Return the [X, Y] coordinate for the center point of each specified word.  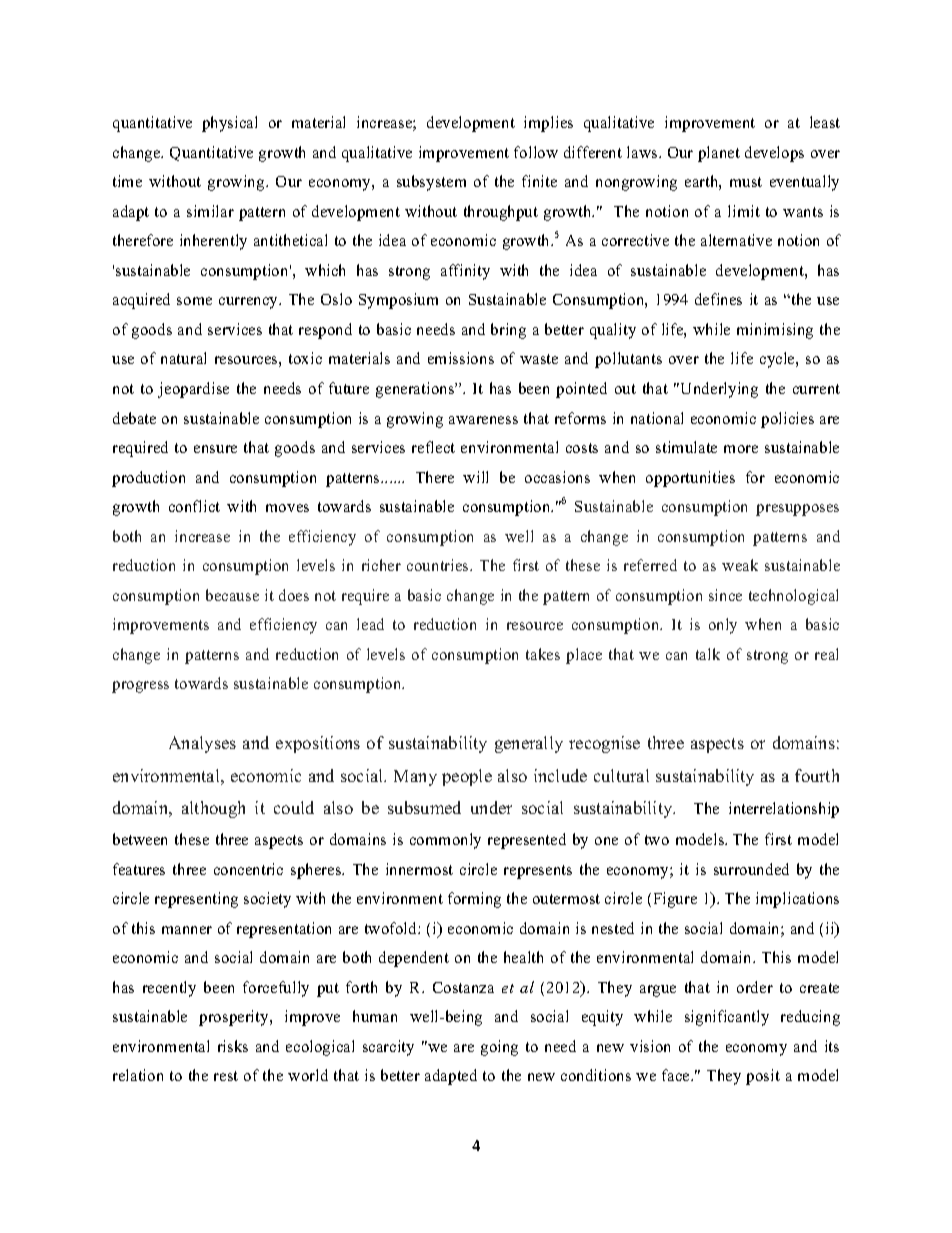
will [475, 477]
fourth [817, 775]
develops [774, 154]
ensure [215, 449]
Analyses [202, 744]
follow [536, 152]
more [741, 449]
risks [233, 1046]
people [467, 777]
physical [229, 124]
